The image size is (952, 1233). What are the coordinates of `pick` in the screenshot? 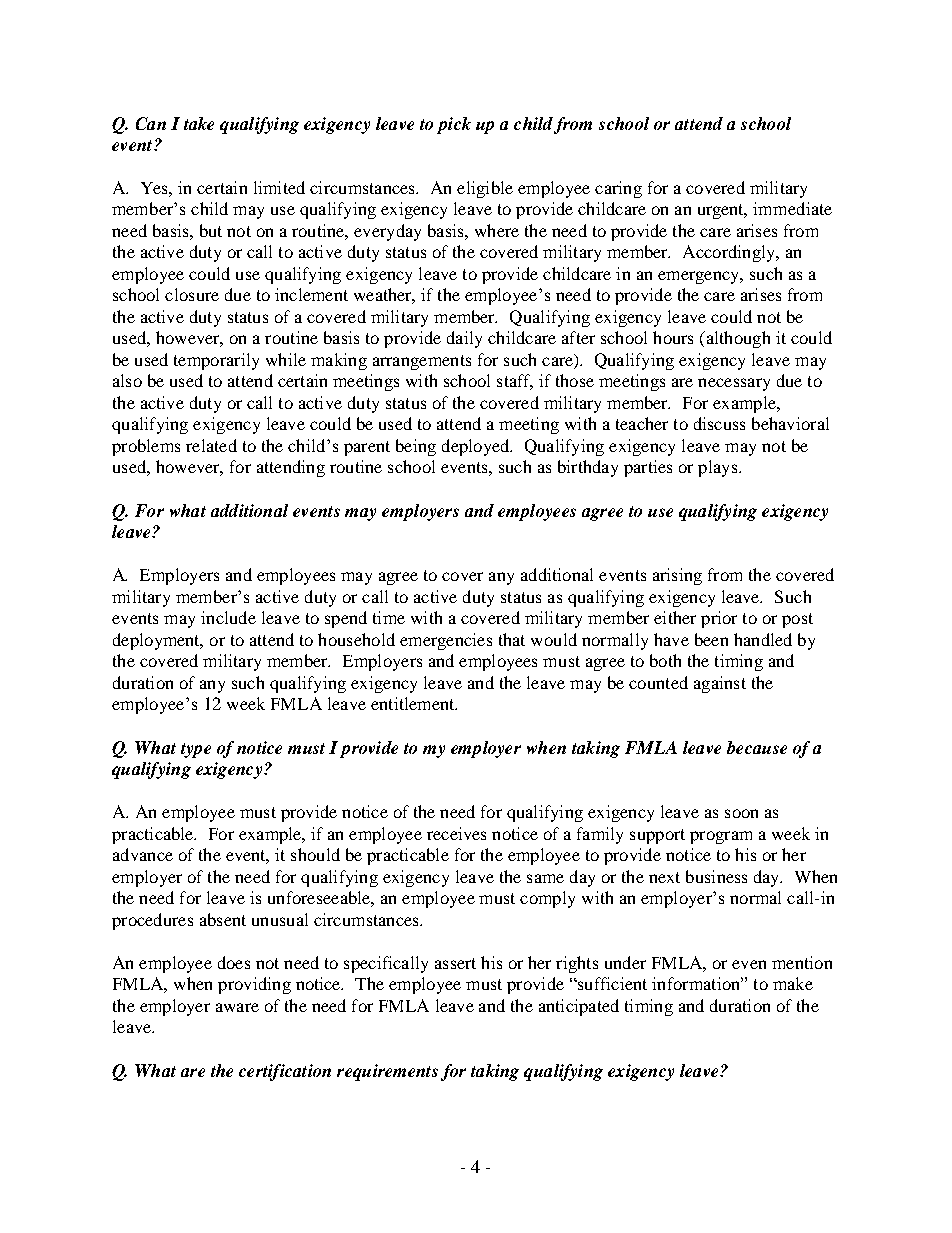 It's located at (454, 125).
